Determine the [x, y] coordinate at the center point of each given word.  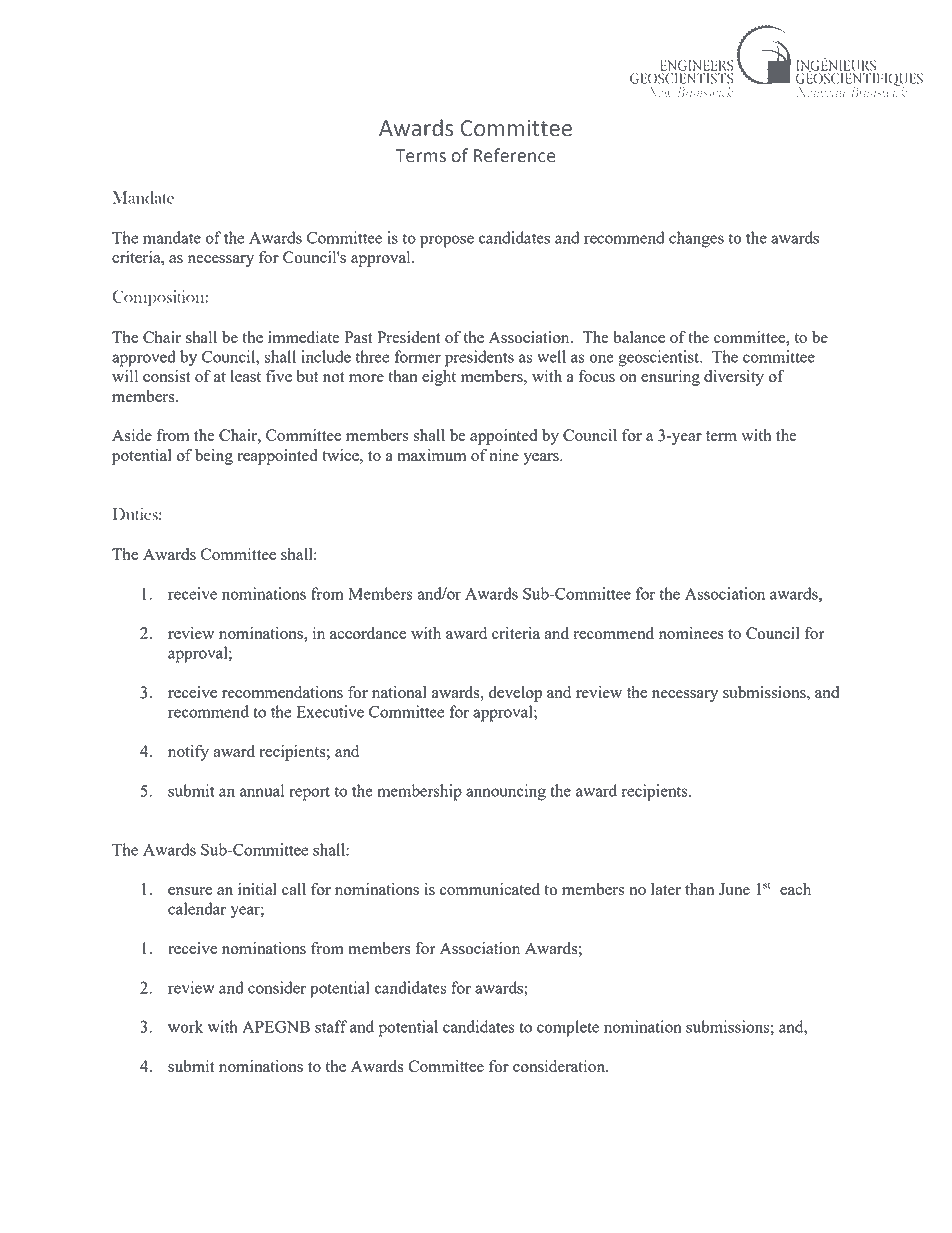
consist [167, 376]
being [214, 457]
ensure [190, 891]
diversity [734, 378]
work [185, 1026]
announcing [506, 792]
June [734, 889]
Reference [514, 155]
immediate [304, 337]
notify [188, 753]
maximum [431, 455]
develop [515, 694]
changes [696, 239]
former [418, 356]
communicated [490, 889]
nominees [691, 633]
